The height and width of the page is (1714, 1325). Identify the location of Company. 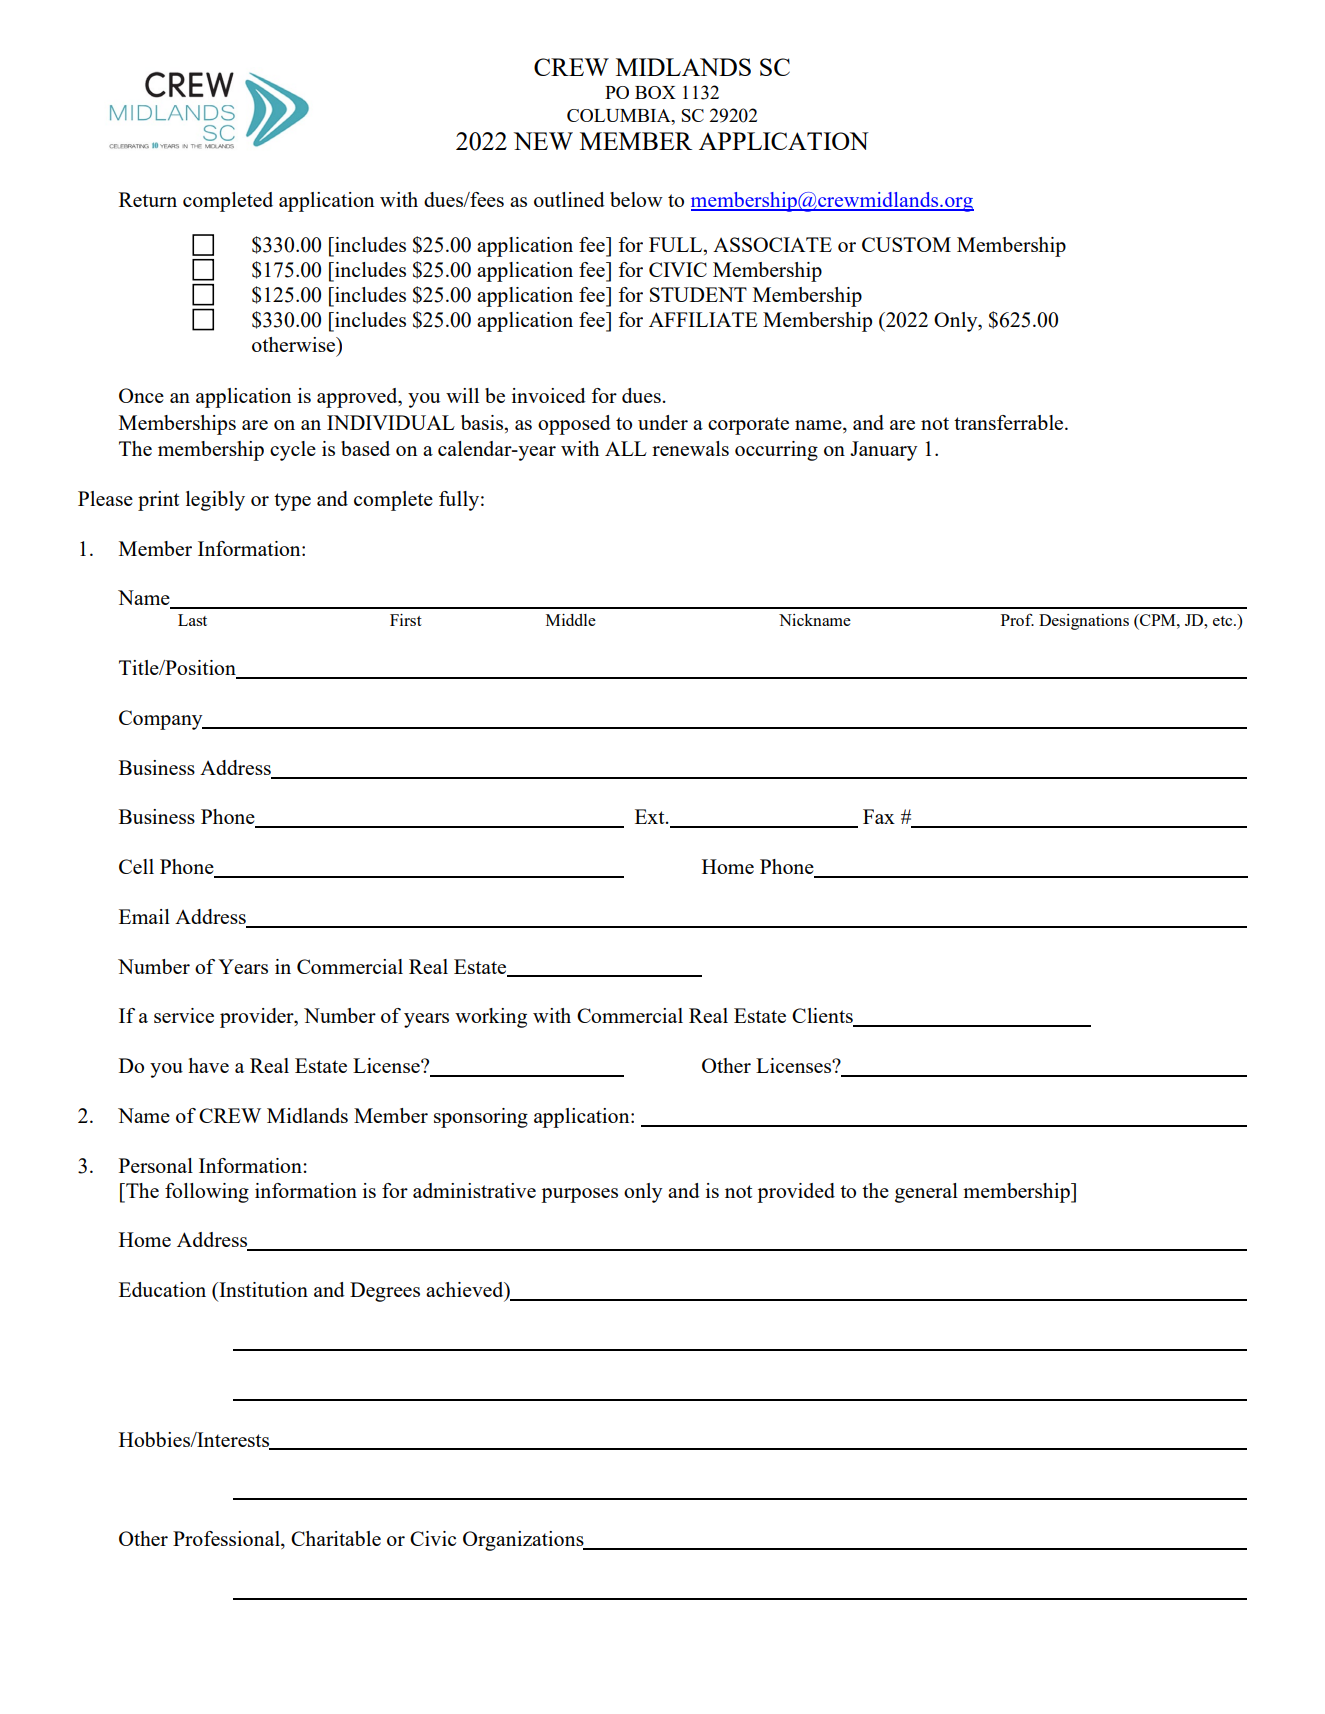
(162, 720).
